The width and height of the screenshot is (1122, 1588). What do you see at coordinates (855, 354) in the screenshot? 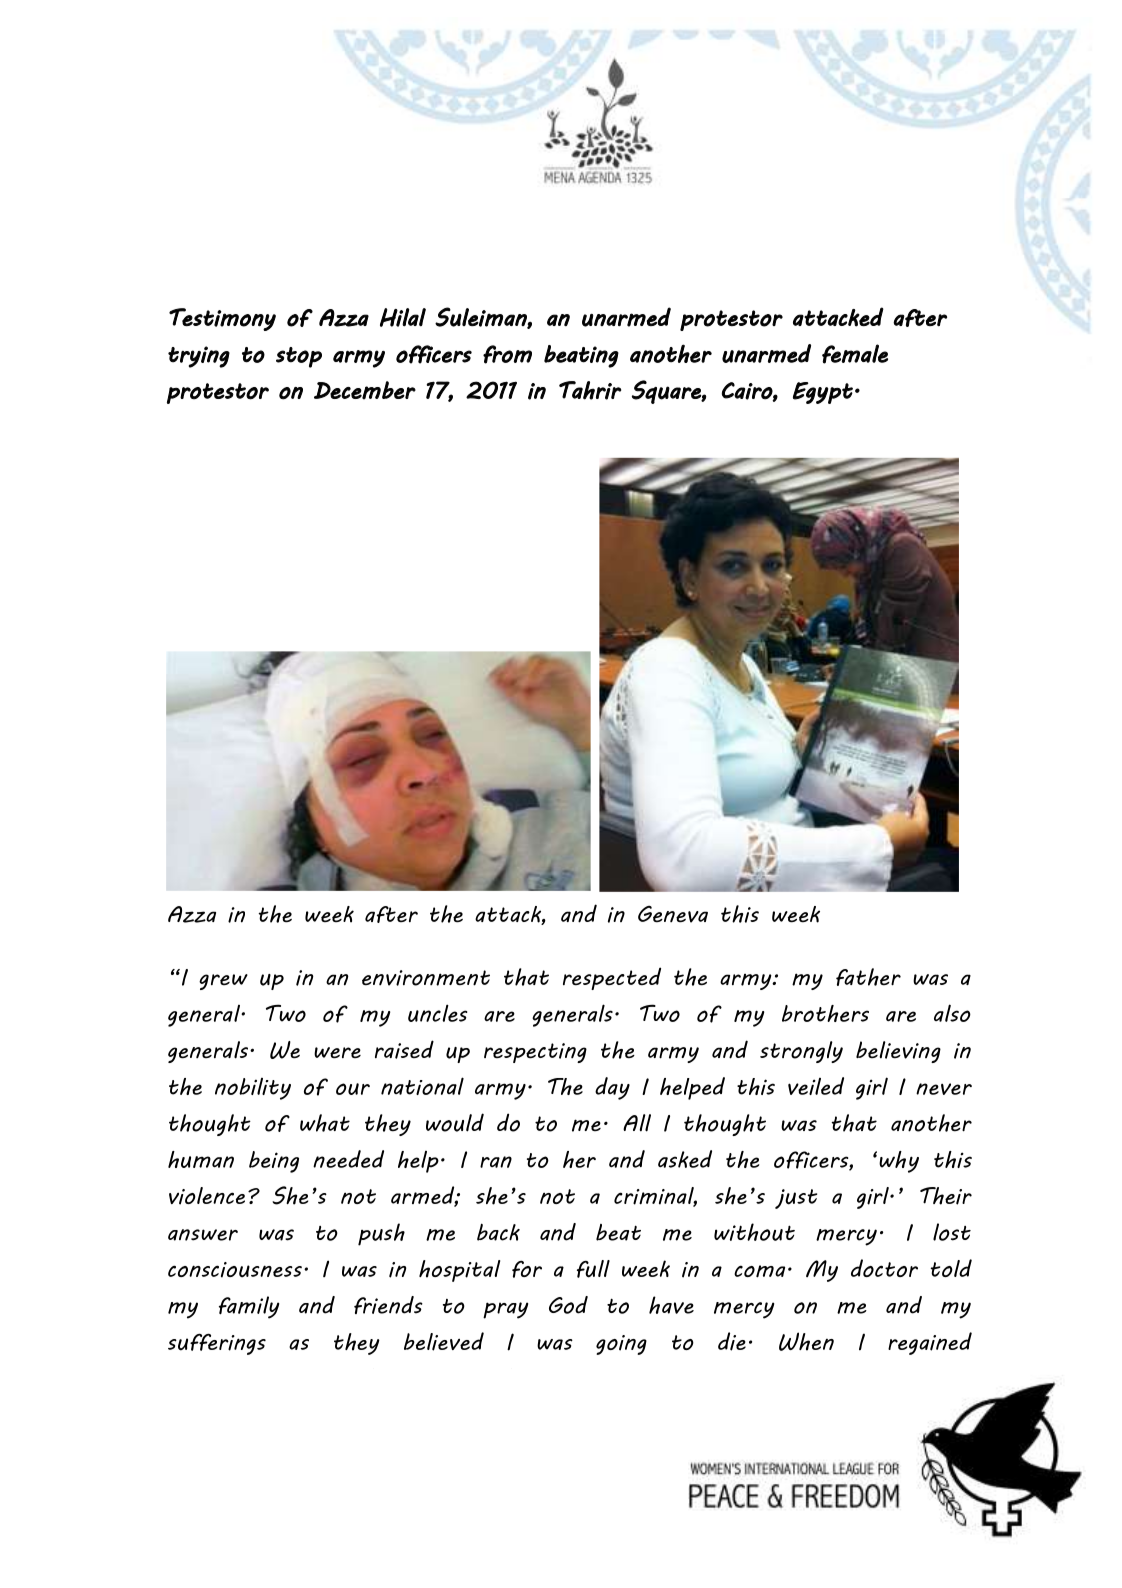
I see `female` at bounding box center [855, 354].
